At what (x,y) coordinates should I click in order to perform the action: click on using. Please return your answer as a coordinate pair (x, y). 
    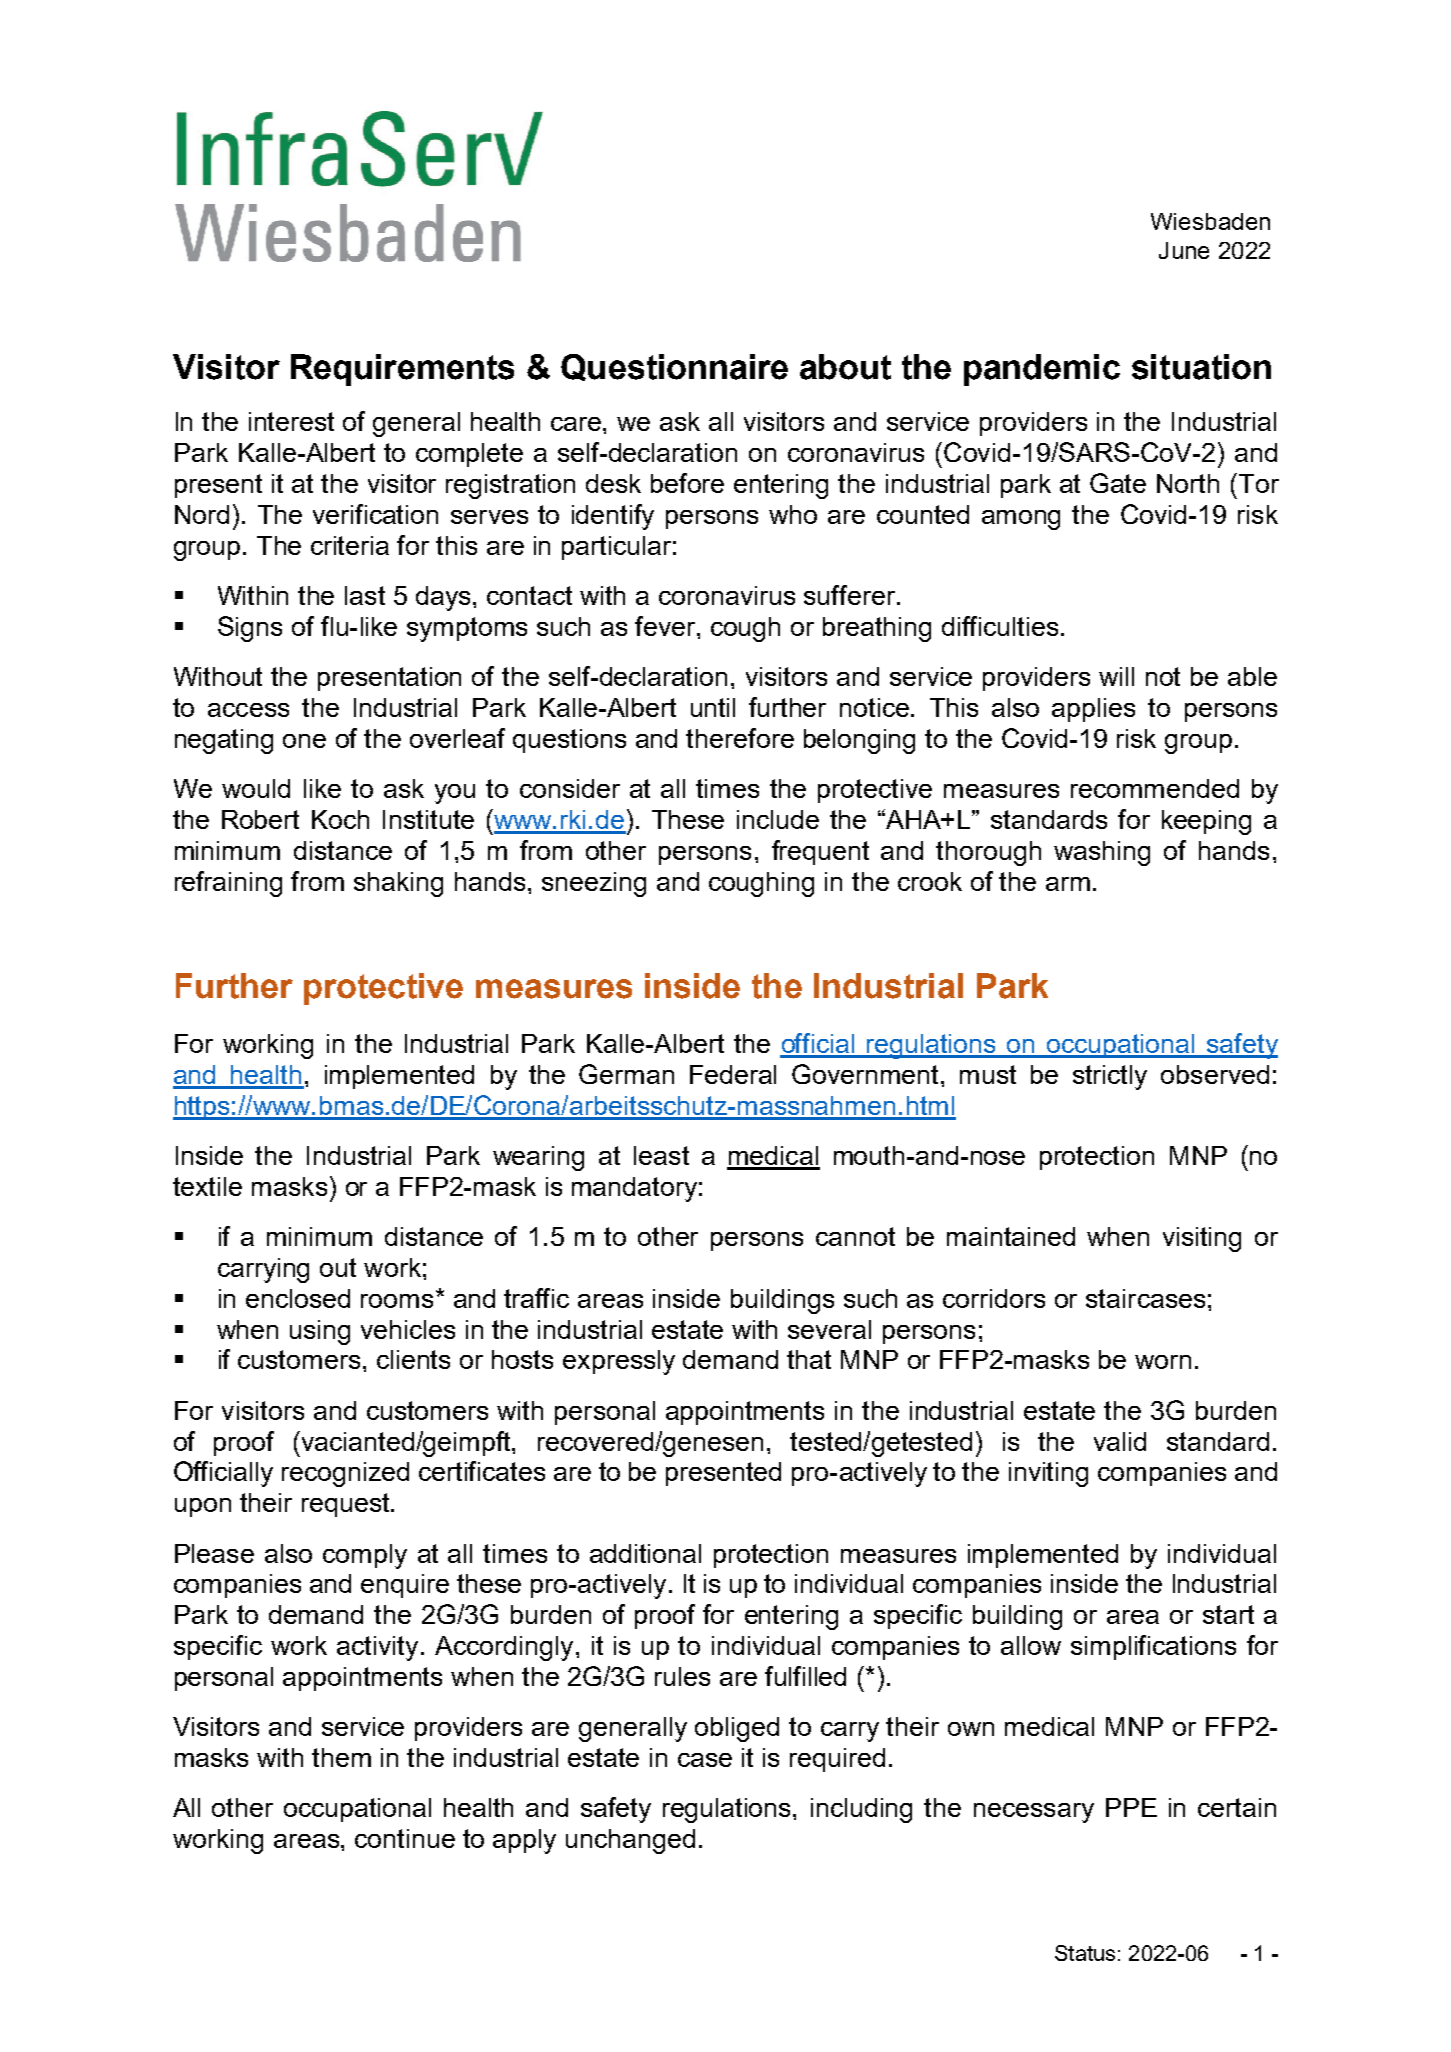
    Looking at the image, I should click on (320, 1332).
